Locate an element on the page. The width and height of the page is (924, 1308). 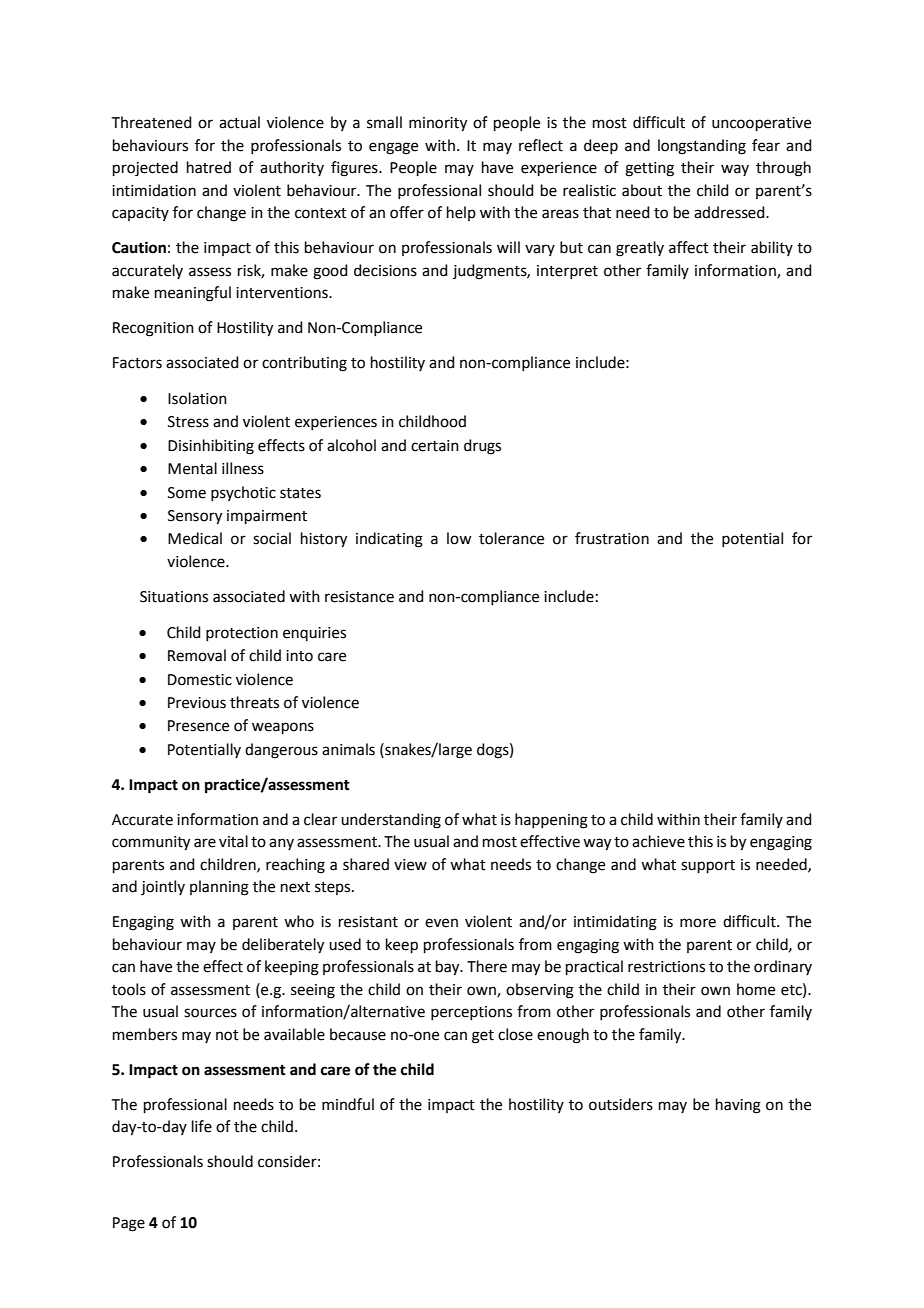
longstanding is located at coordinates (702, 147).
